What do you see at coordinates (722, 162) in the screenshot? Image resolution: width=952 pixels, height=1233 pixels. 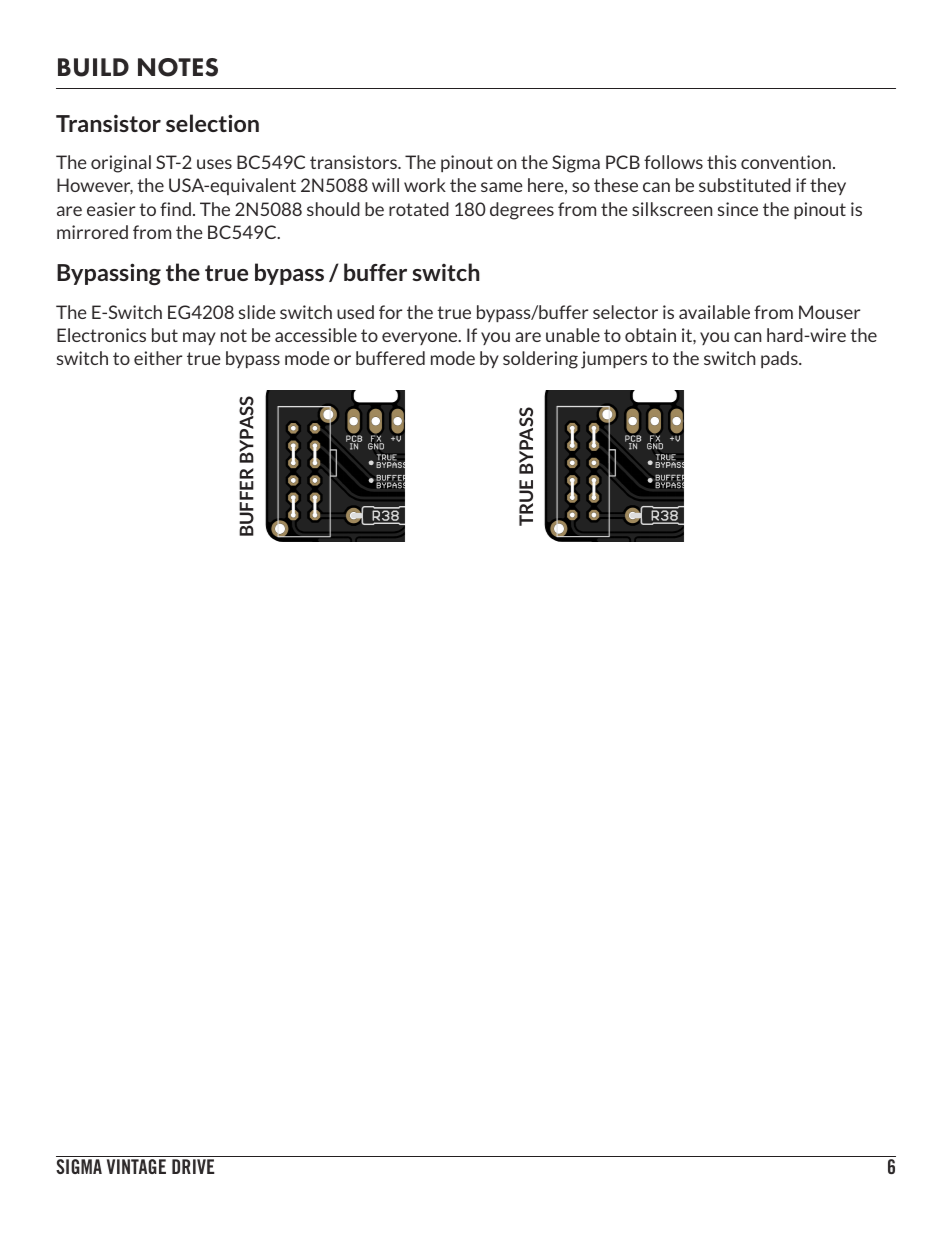 I see `this` at bounding box center [722, 162].
